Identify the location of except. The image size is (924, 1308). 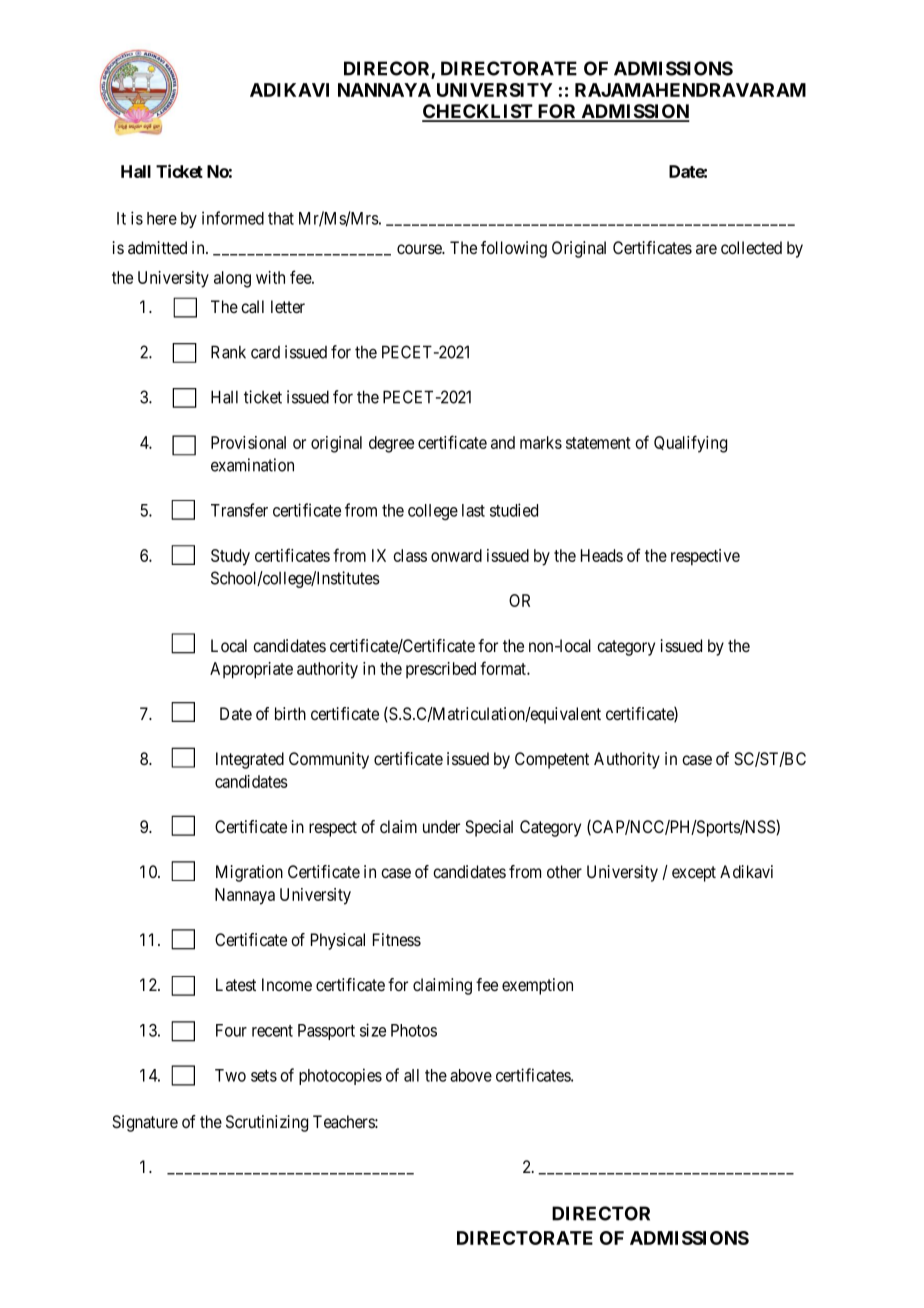
(694, 874).
